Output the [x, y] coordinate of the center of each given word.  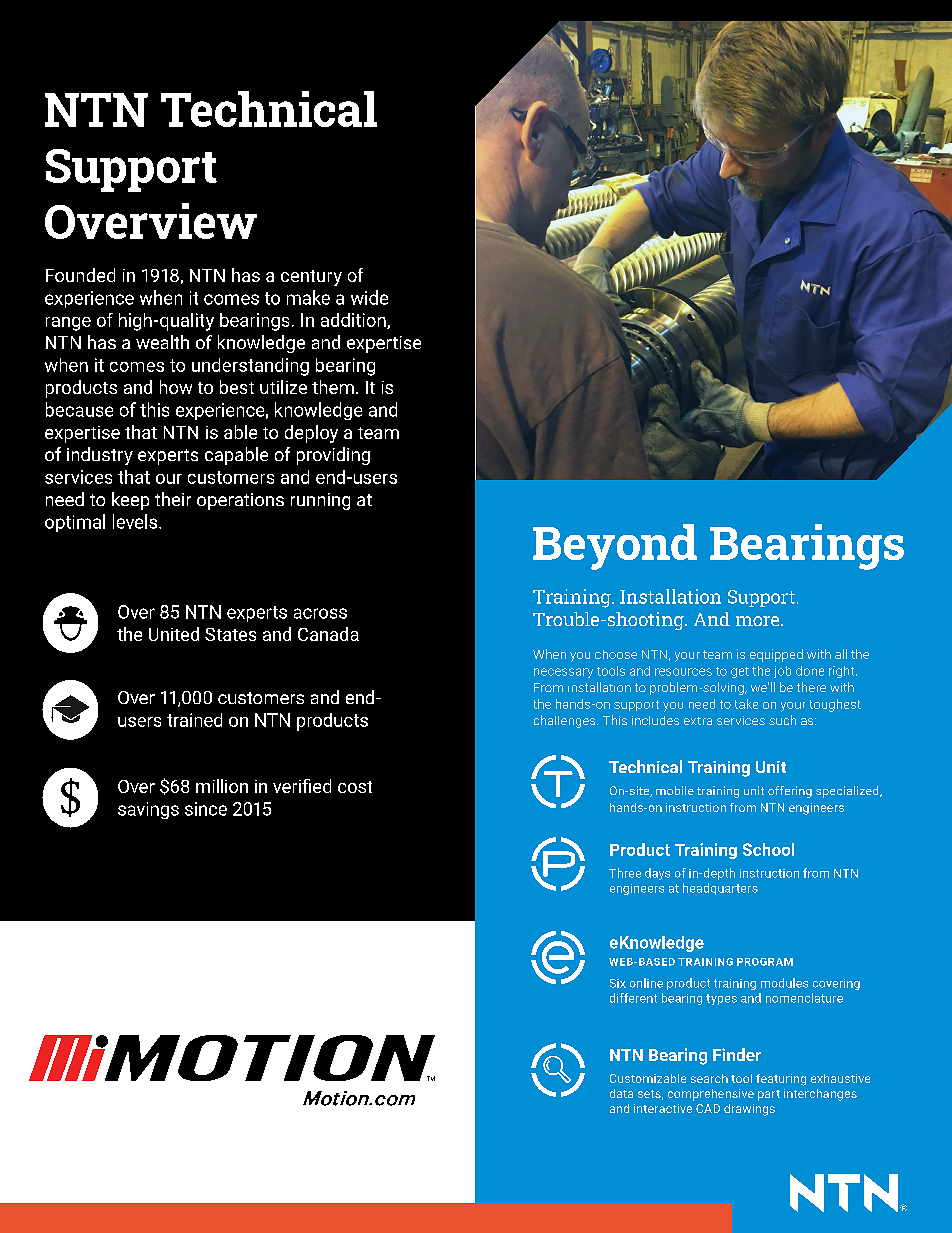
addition [354, 321]
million [222, 786]
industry [100, 456]
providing [333, 456]
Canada [328, 634]
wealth [162, 342]
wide [369, 297]
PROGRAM [765, 962]
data [621, 1093]
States [230, 634]
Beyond [615, 547]
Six [618, 983]
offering [790, 792]
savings [148, 810]
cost [355, 787]
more [759, 621]
